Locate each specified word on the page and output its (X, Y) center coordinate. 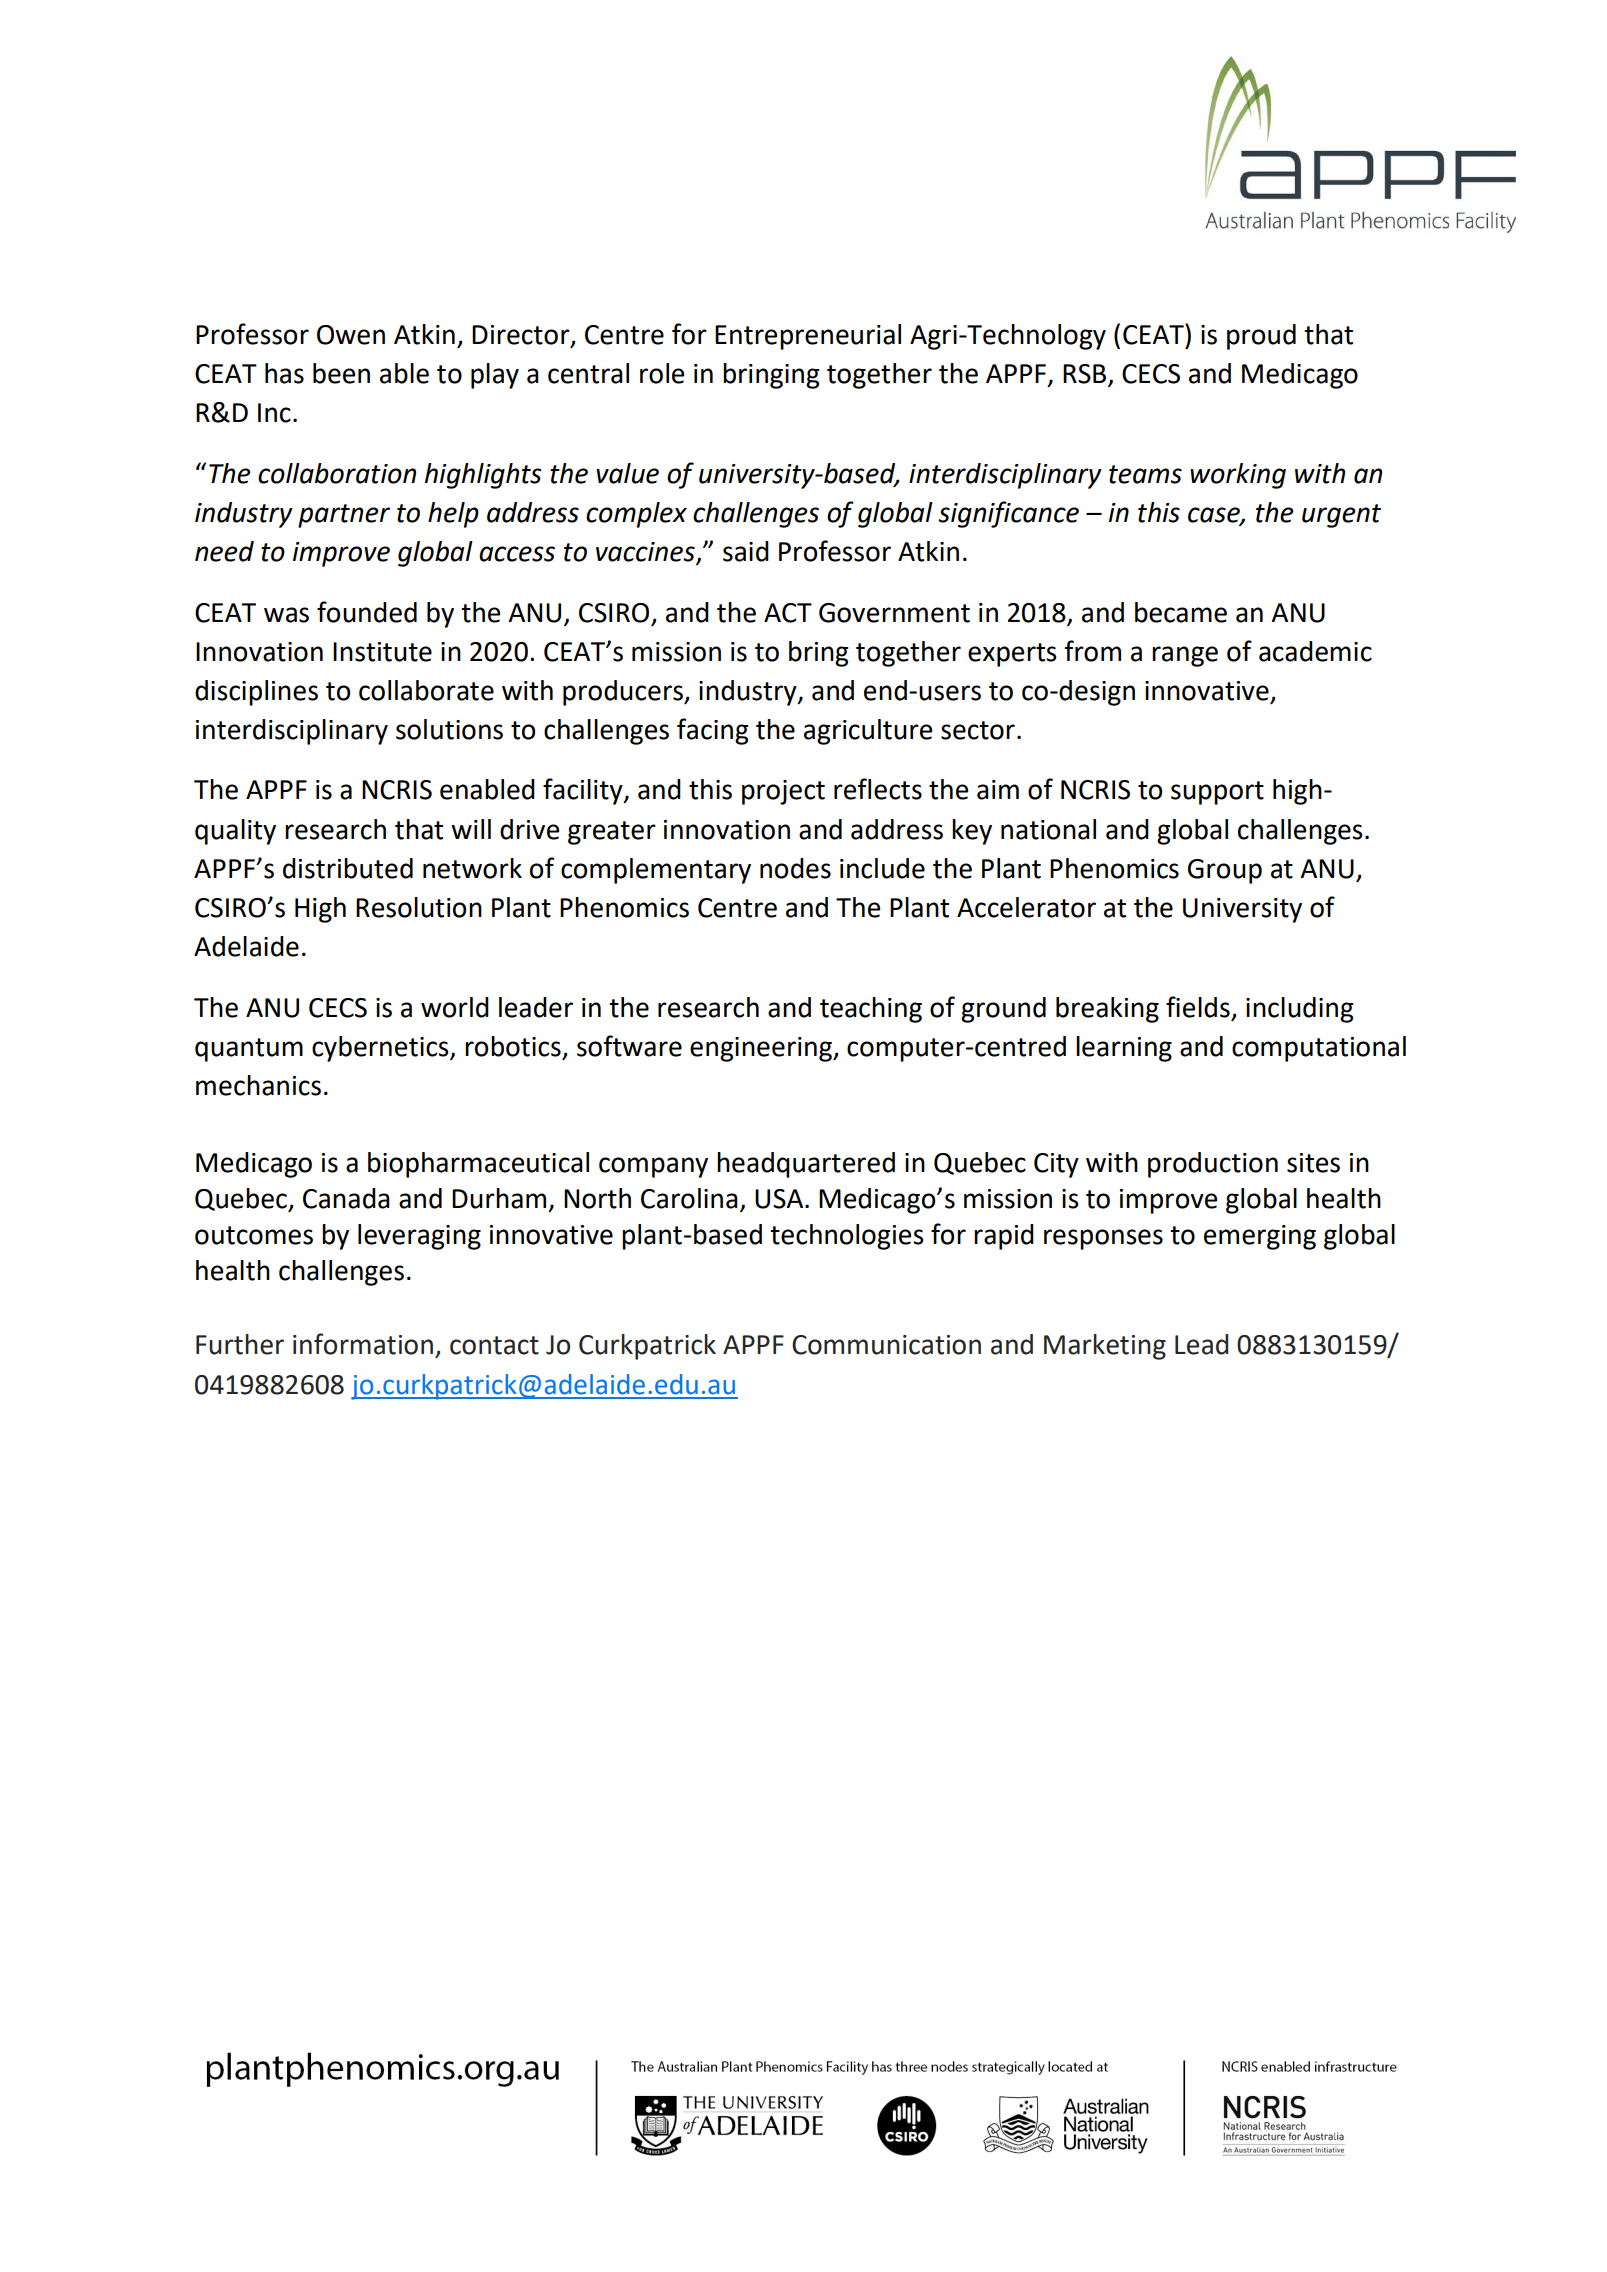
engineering (762, 1049)
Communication (886, 1345)
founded (367, 612)
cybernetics (381, 1049)
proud (1261, 337)
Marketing (1105, 1347)
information (363, 1344)
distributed (348, 868)
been (341, 373)
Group (1225, 871)
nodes (795, 868)
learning (1124, 1049)
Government (894, 613)
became (1181, 612)
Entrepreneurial (808, 337)
